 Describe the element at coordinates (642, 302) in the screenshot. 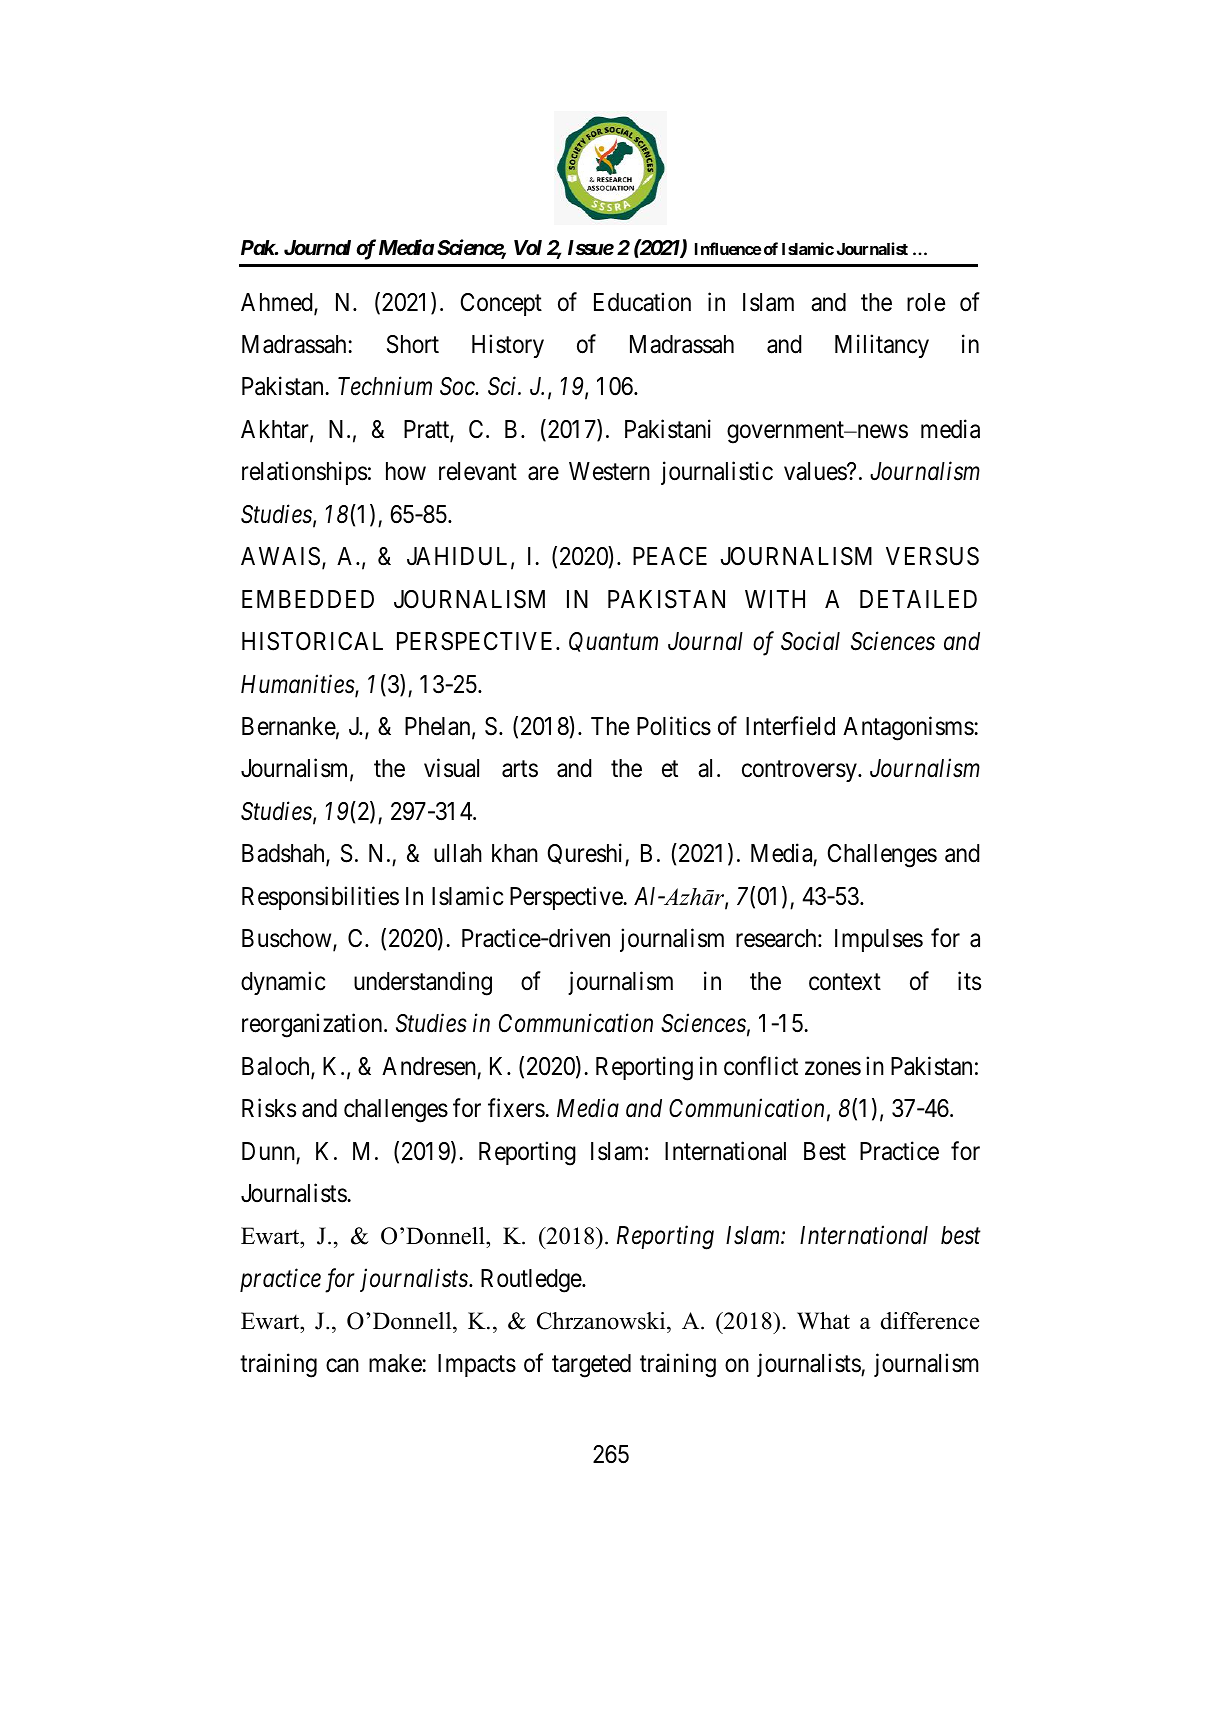

I see `Education` at that location.
